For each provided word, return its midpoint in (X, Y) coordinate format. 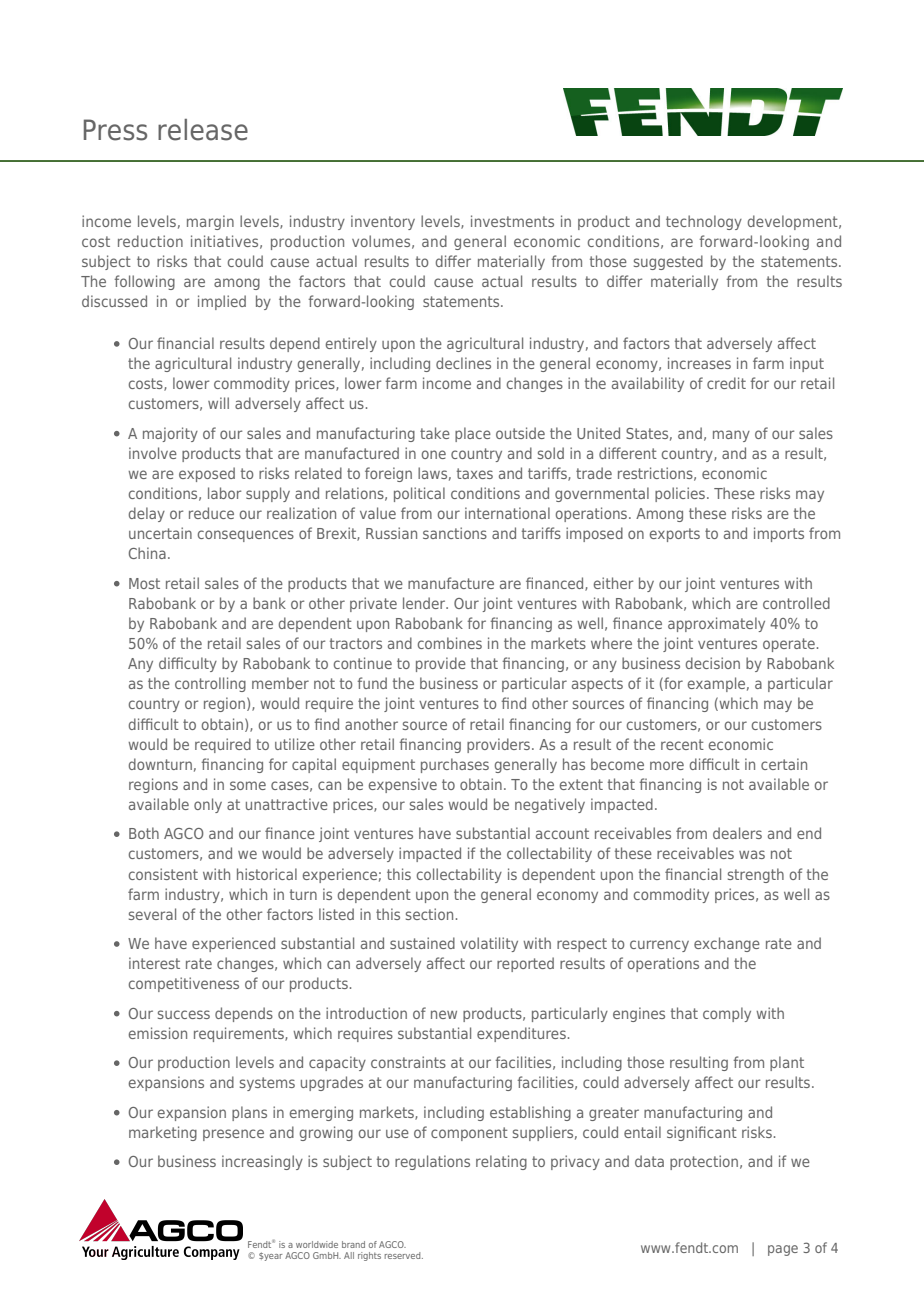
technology (704, 222)
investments (512, 221)
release (203, 130)
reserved (404, 1255)
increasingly (262, 1162)
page (783, 1250)
